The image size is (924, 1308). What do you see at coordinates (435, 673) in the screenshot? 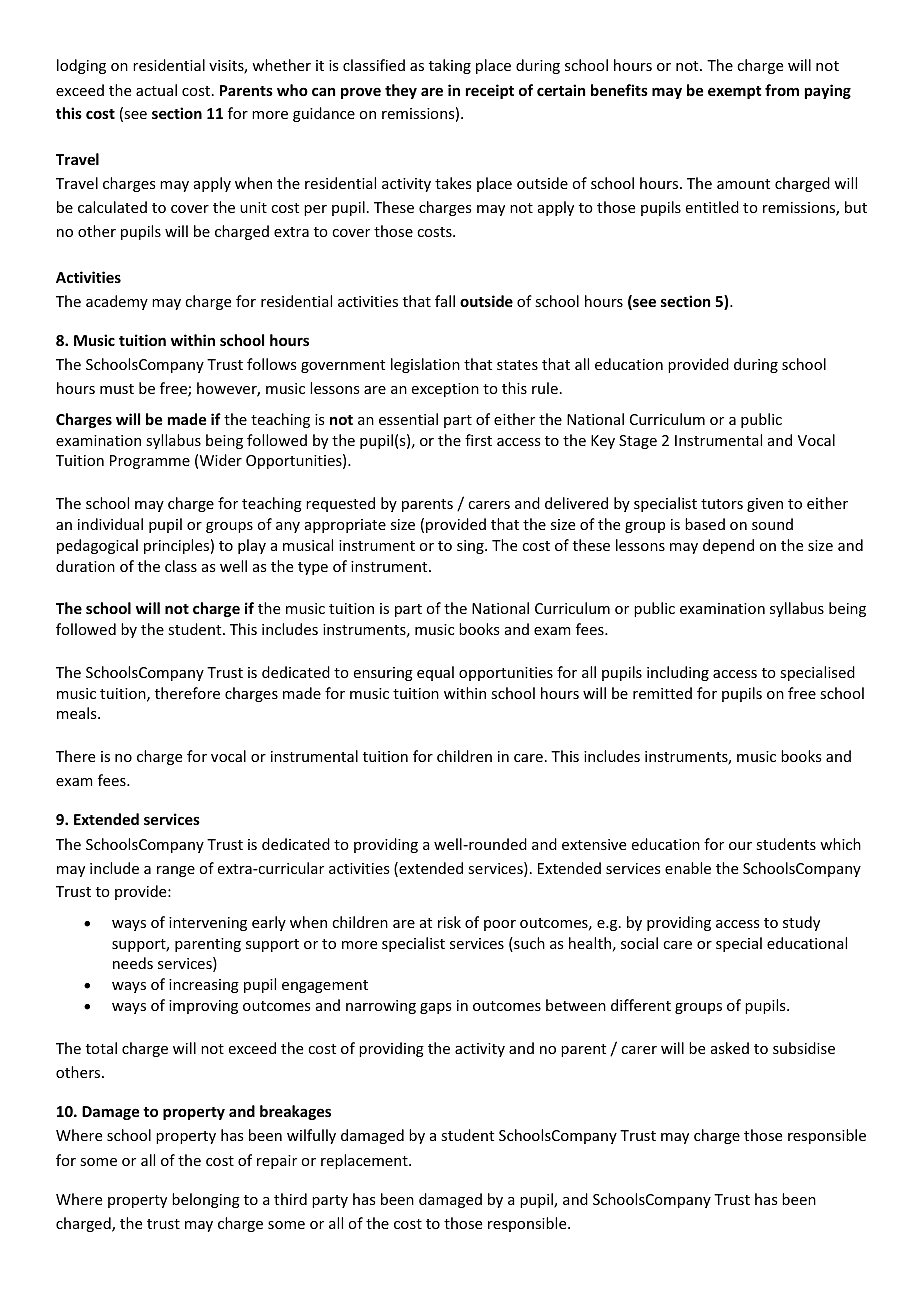
I see `equal` at bounding box center [435, 673].
